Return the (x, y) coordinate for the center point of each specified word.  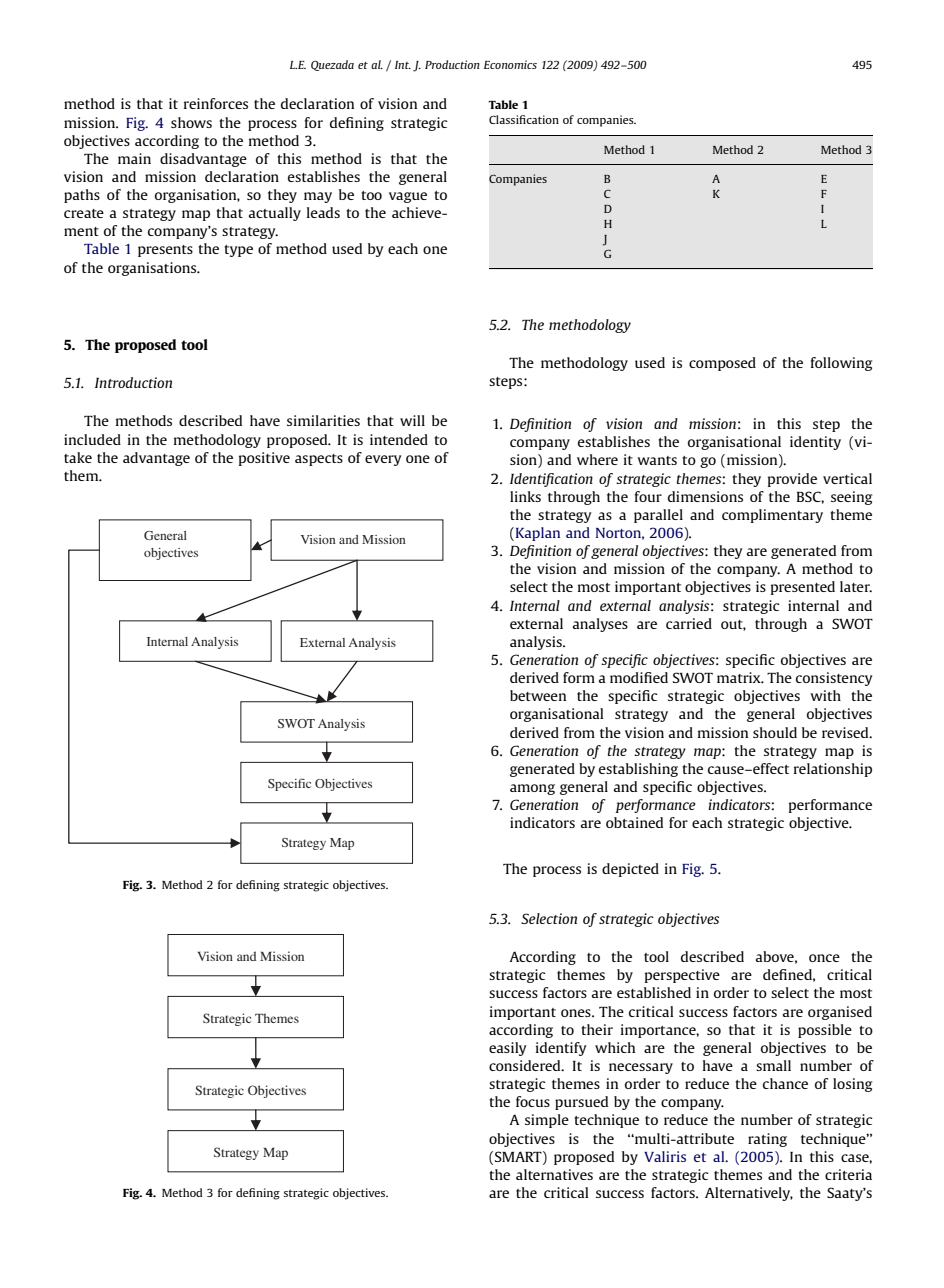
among (532, 789)
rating (767, 1140)
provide (792, 480)
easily (508, 1049)
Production (452, 64)
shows (191, 122)
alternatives (554, 1174)
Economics (510, 64)
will (412, 420)
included (92, 439)
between (538, 695)
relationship (833, 770)
